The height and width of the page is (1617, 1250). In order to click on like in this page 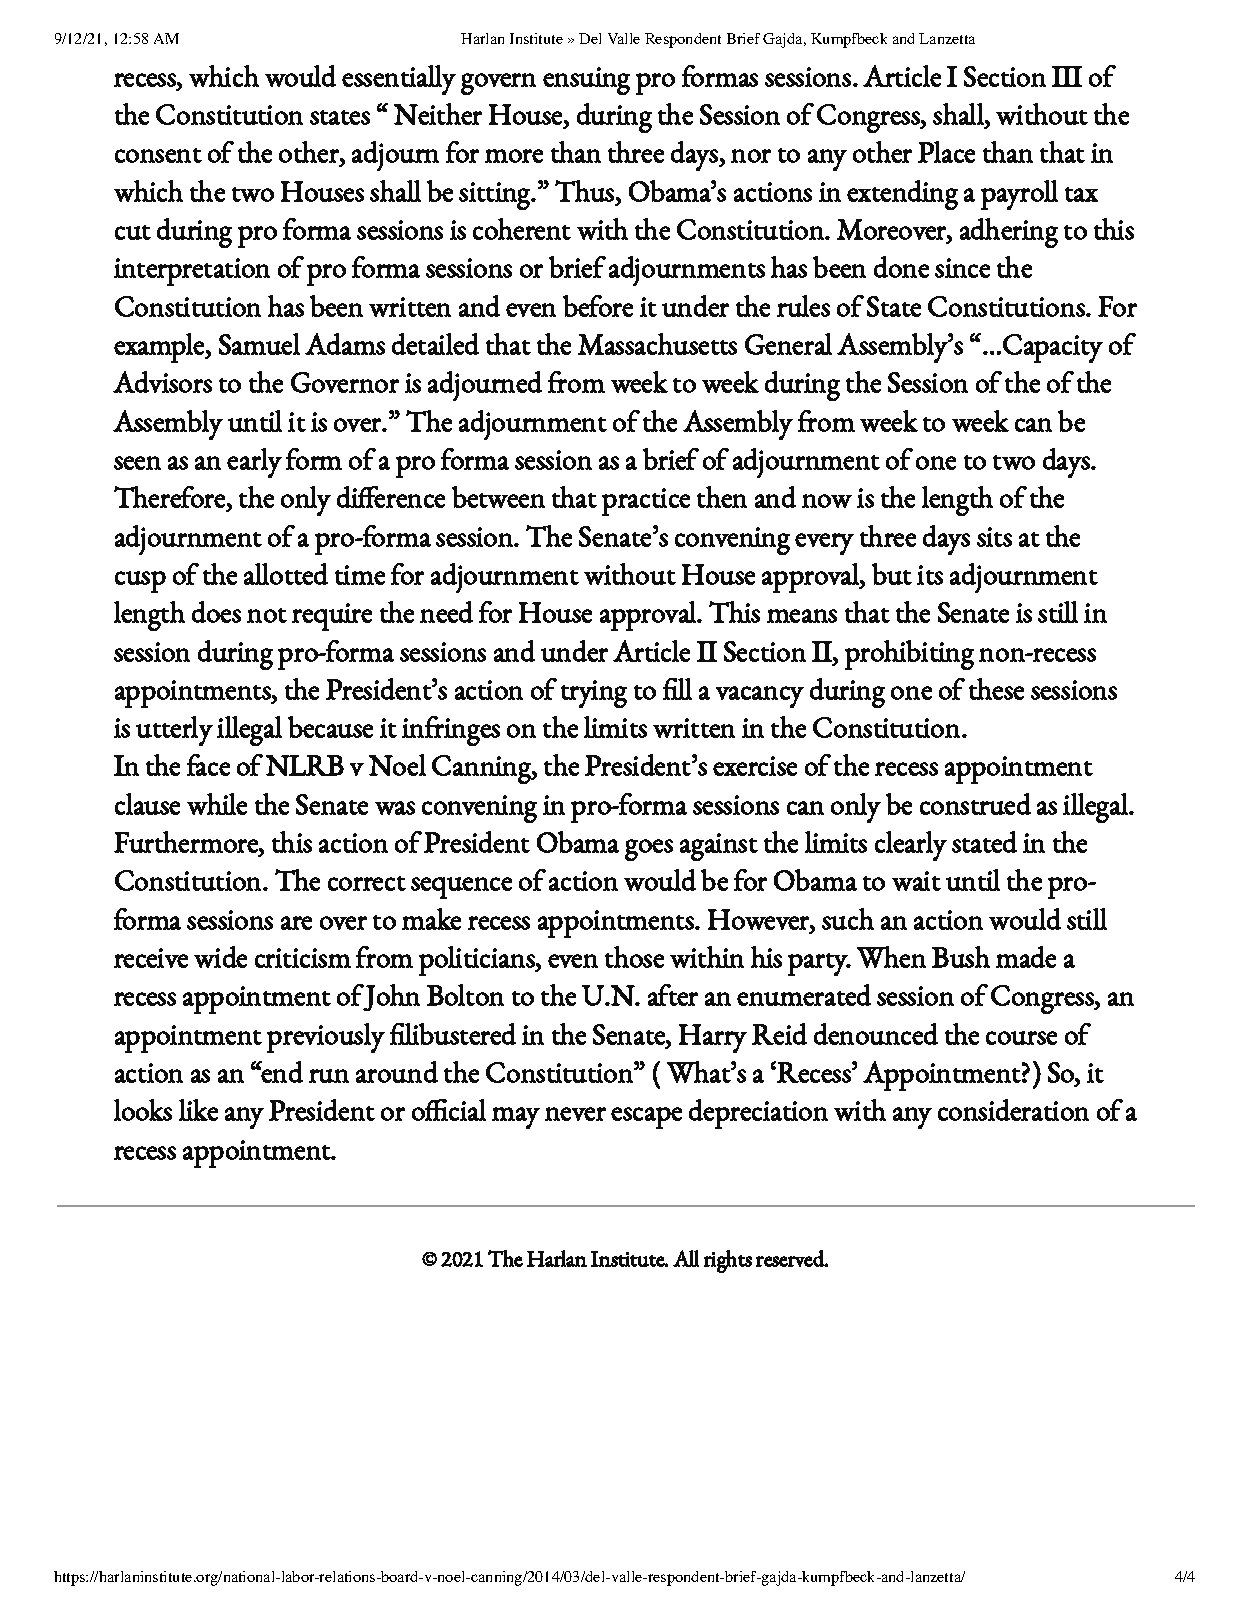, I will do `click(198, 1110)`.
